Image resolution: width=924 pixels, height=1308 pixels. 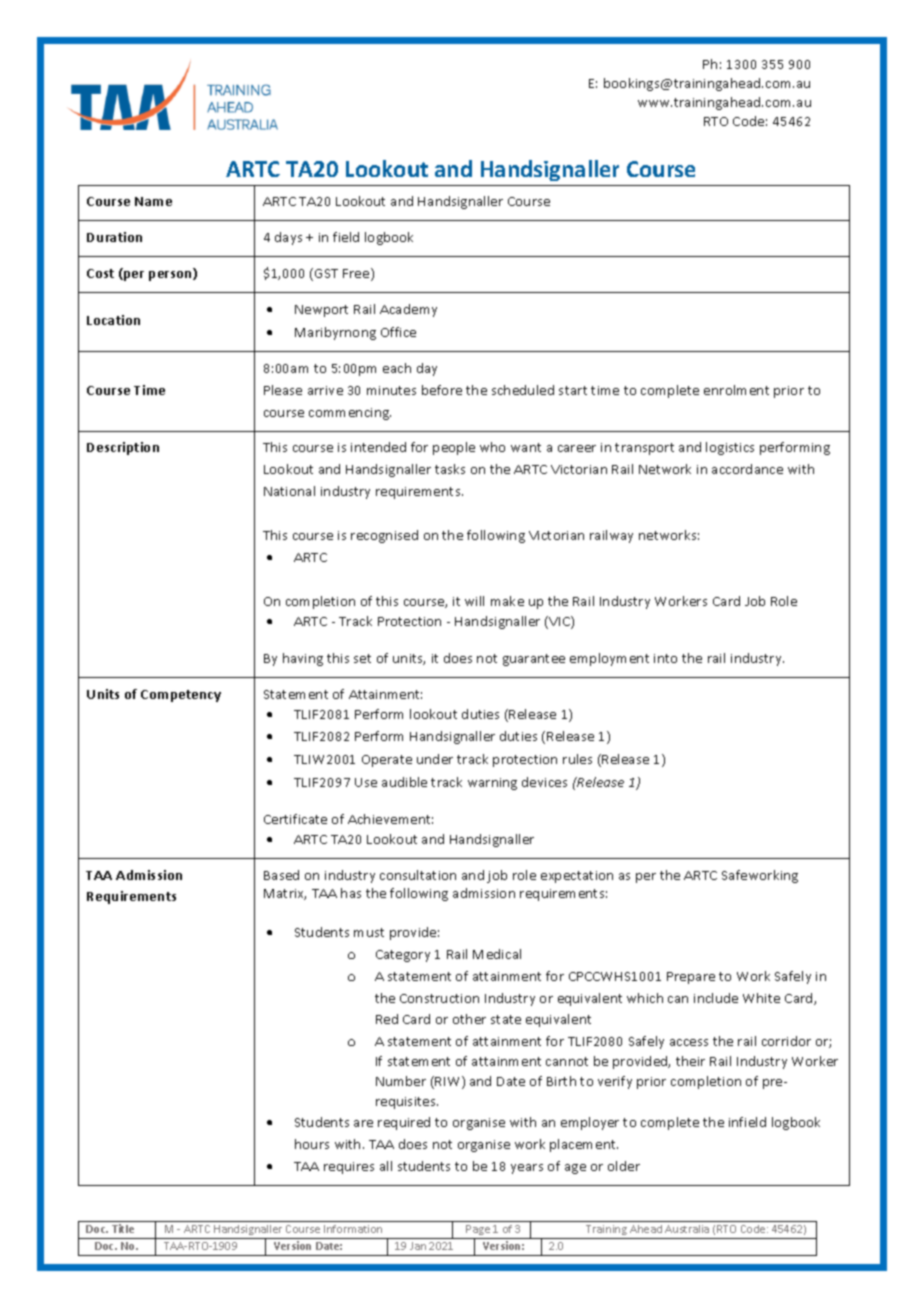 What do you see at coordinates (153, 201) in the screenshot?
I see `Name` at bounding box center [153, 201].
